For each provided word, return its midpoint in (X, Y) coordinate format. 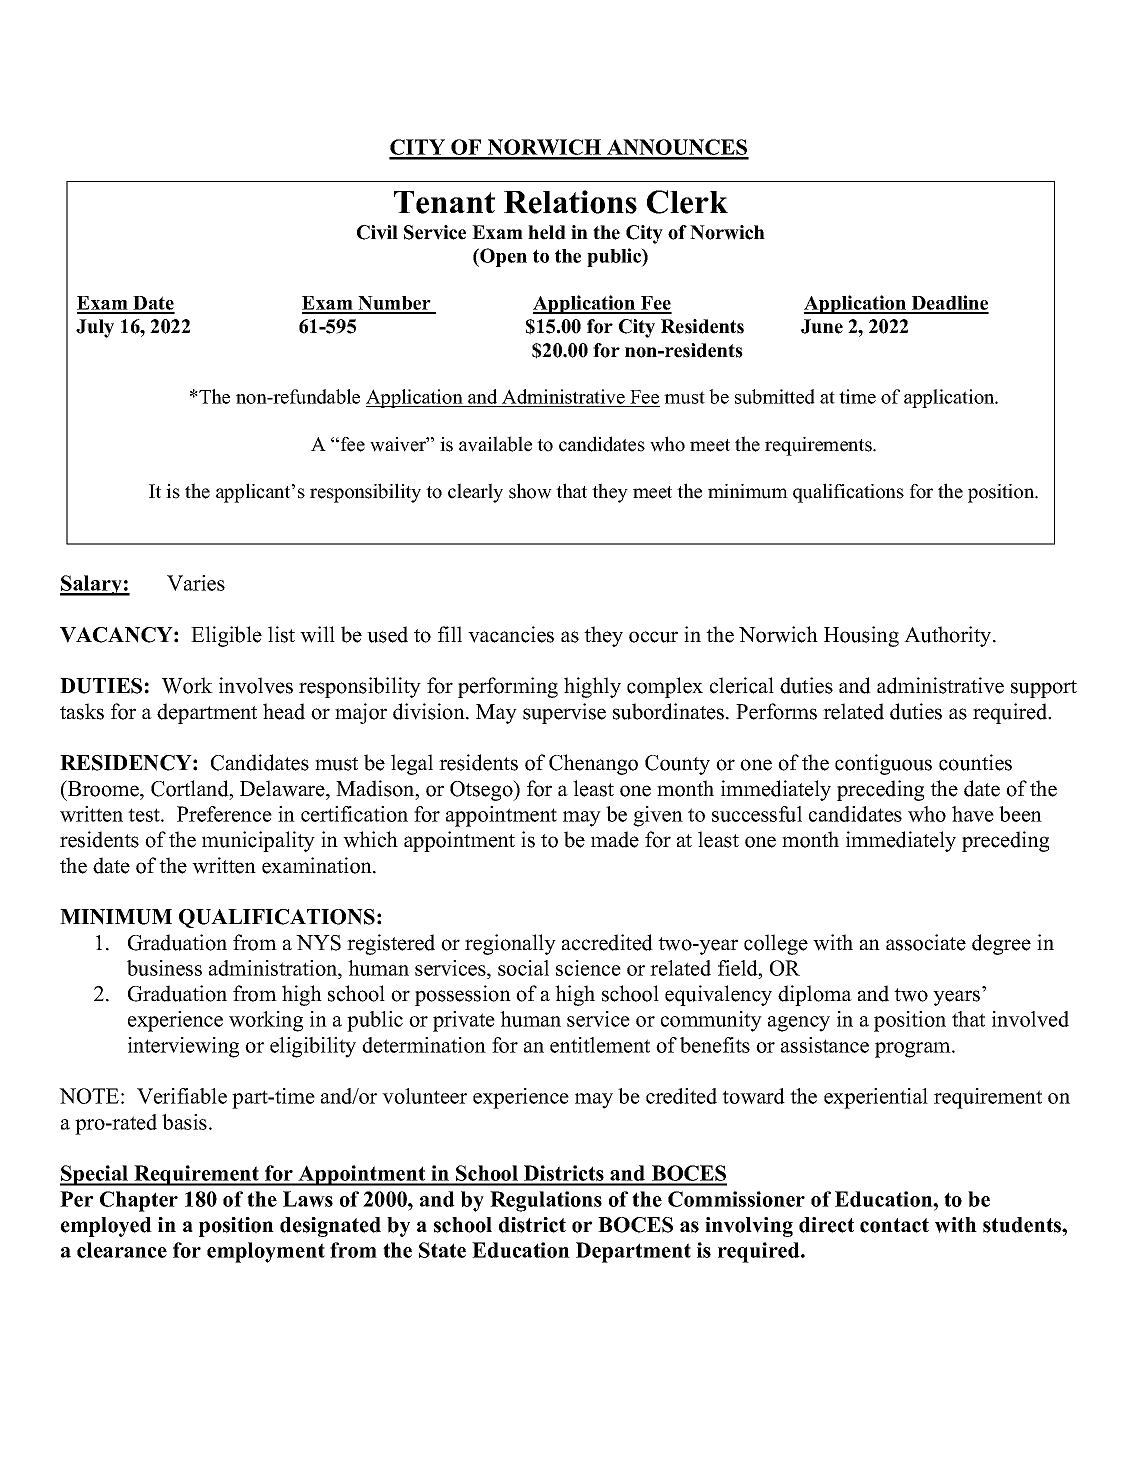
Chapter (139, 1201)
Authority (949, 636)
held (547, 232)
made (615, 839)
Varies (196, 583)
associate (926, 942)
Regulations (546, 1201)
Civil (377, 232)
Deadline (949, 304)
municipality (258, 841)
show (530, 491)
